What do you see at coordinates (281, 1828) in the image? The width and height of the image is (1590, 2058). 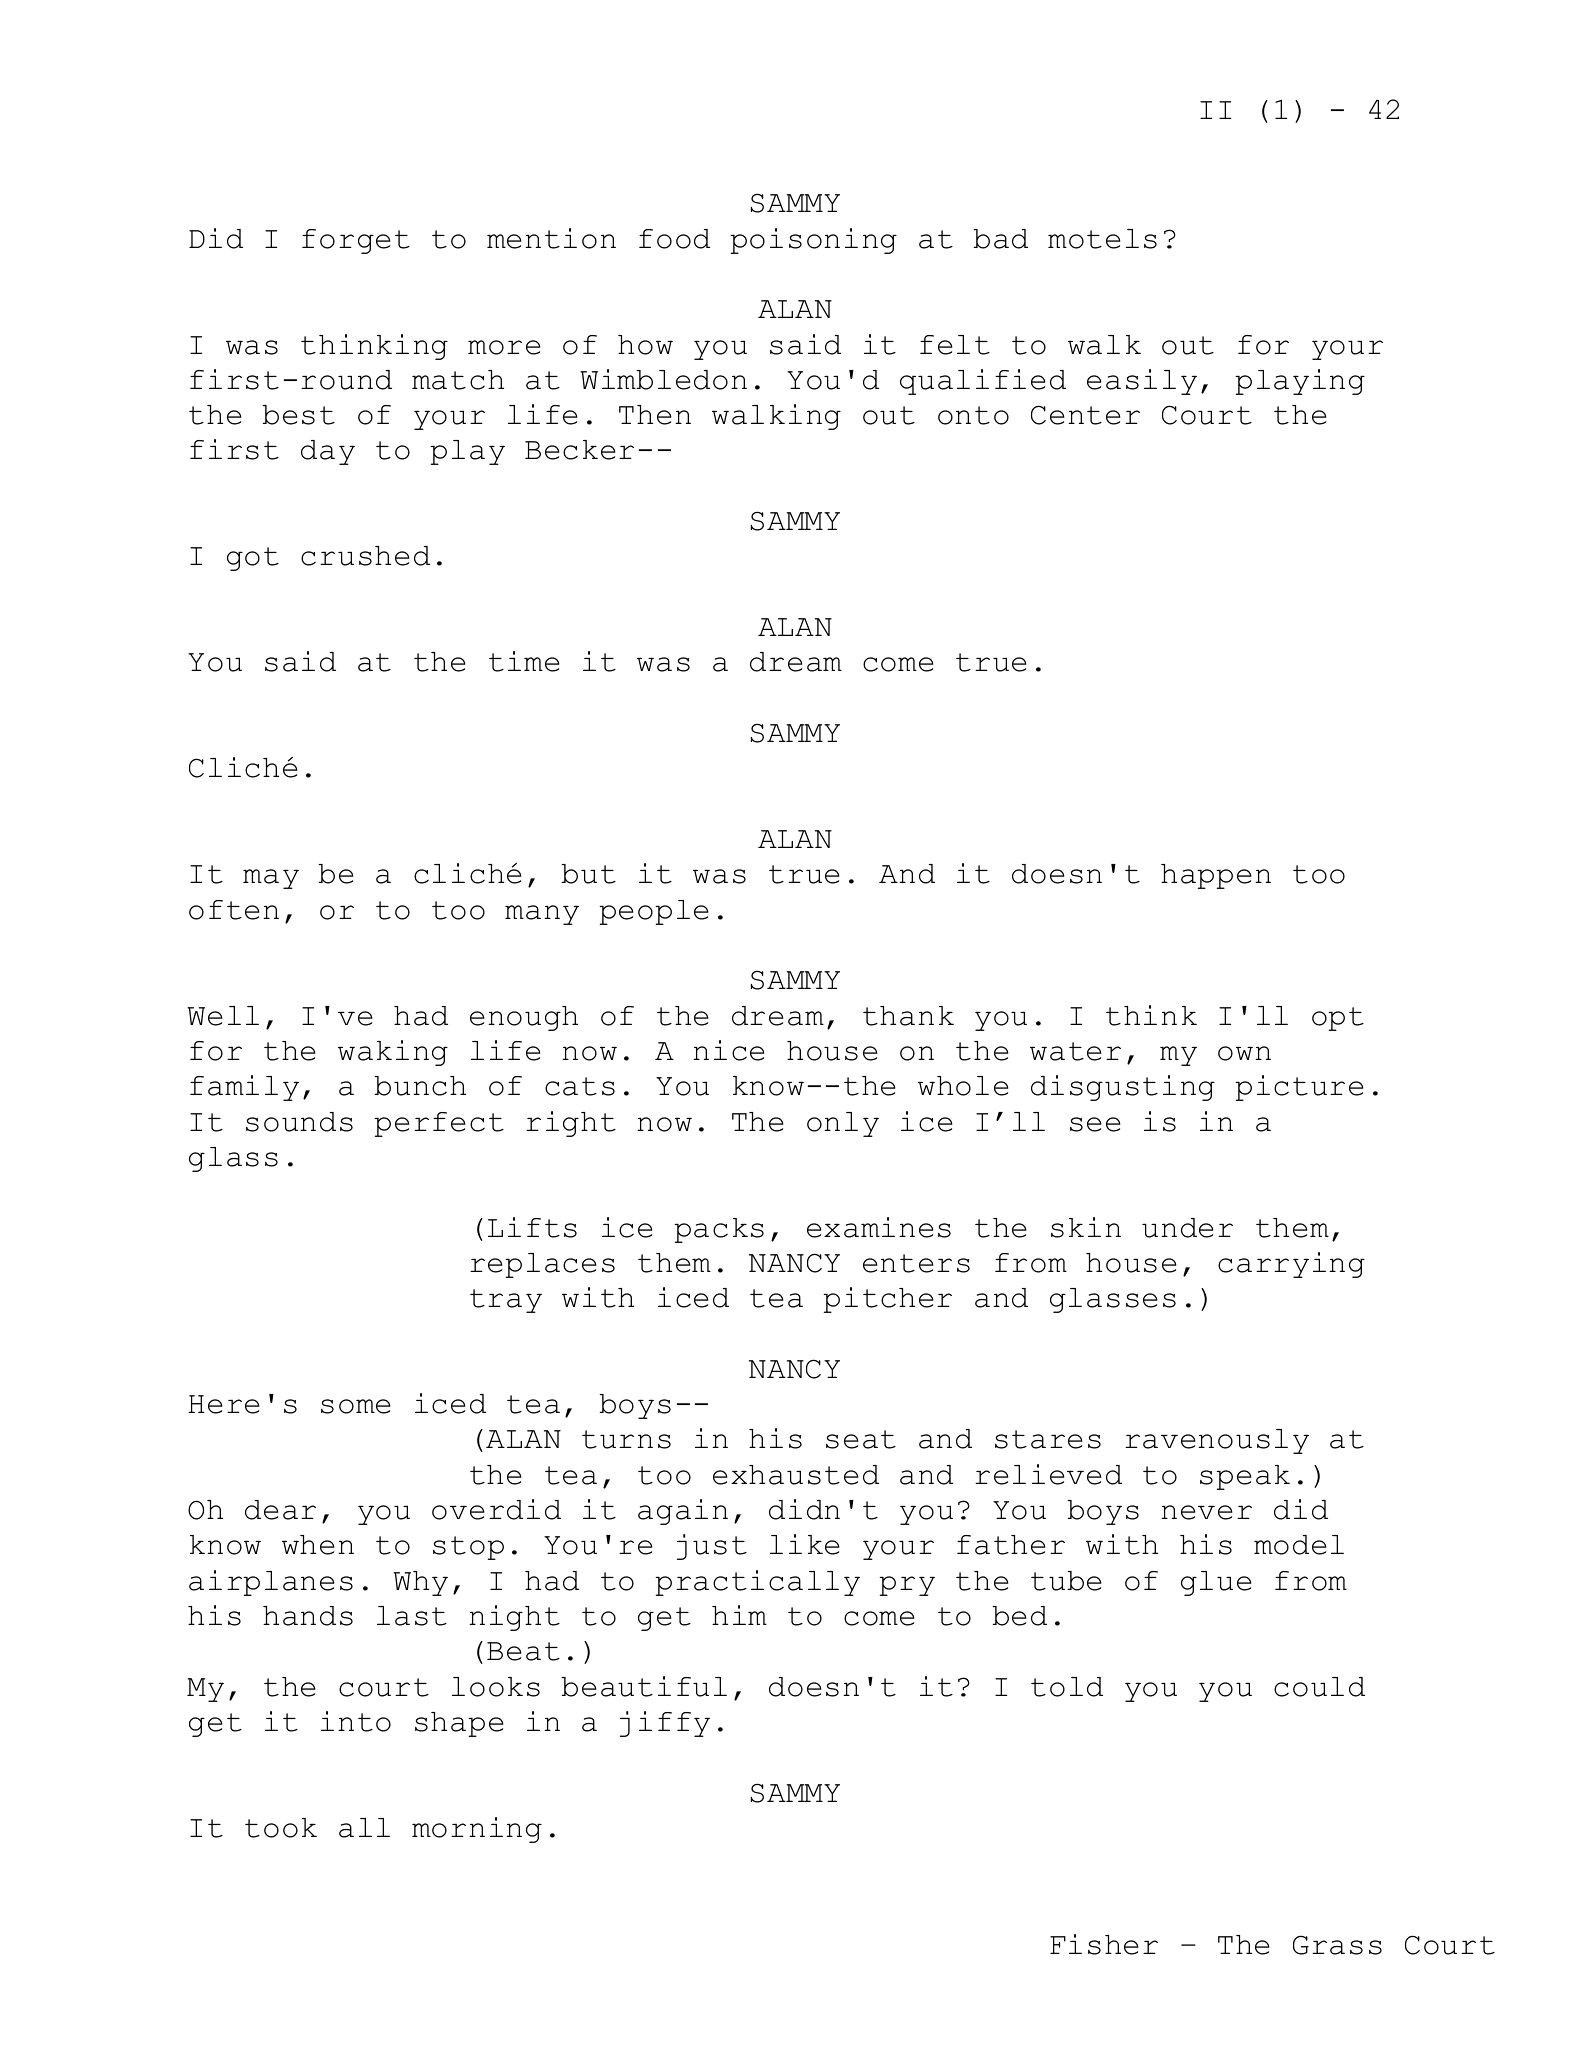 I see `took` at bounding box center [281, 1828].
